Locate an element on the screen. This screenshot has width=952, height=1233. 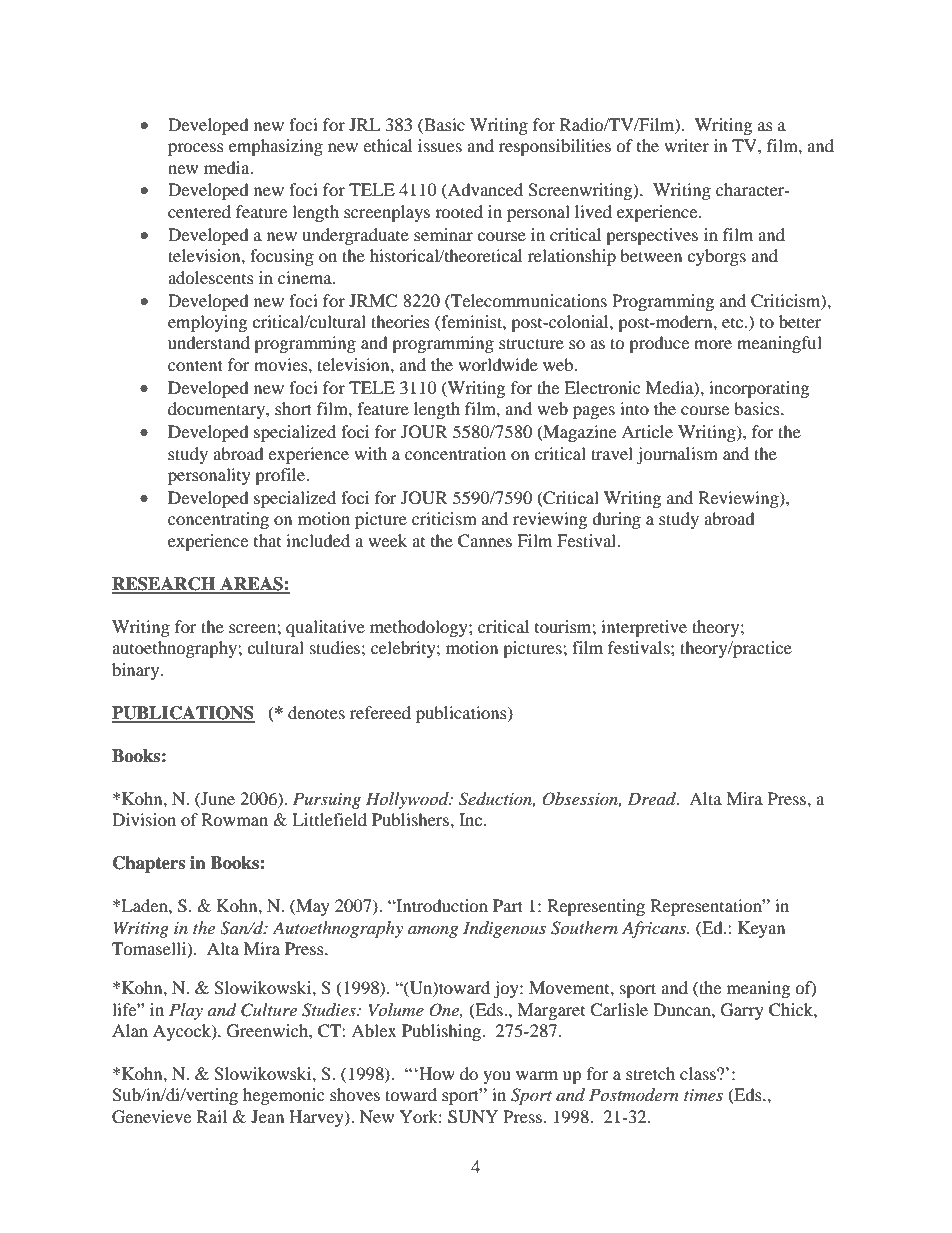
writer is located at coordinates (686, 145).
